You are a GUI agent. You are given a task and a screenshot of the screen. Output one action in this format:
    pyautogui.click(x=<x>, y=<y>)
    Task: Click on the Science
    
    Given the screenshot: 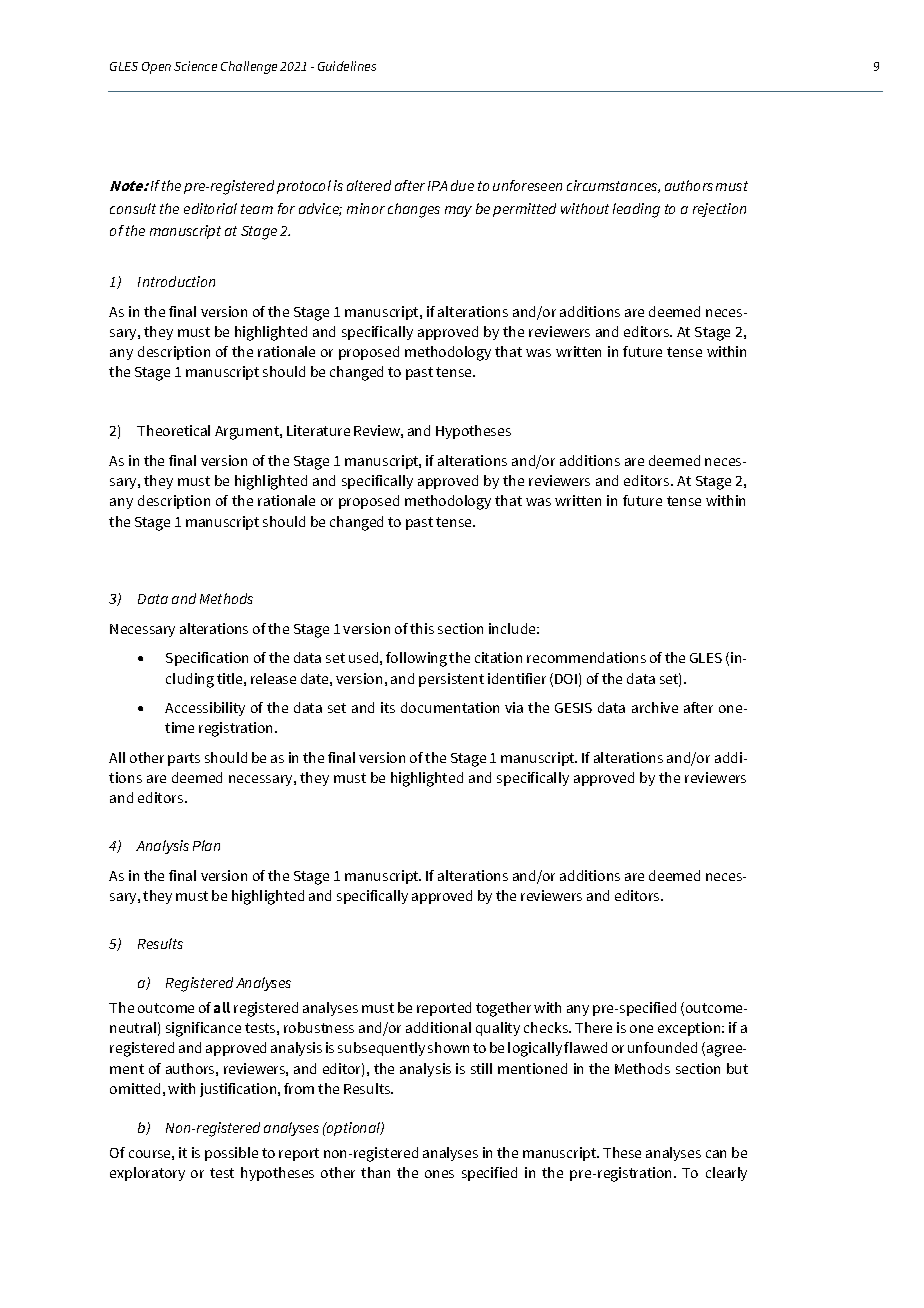 What is the action you would take?
    pyautogui.click(x=195, y=66)
